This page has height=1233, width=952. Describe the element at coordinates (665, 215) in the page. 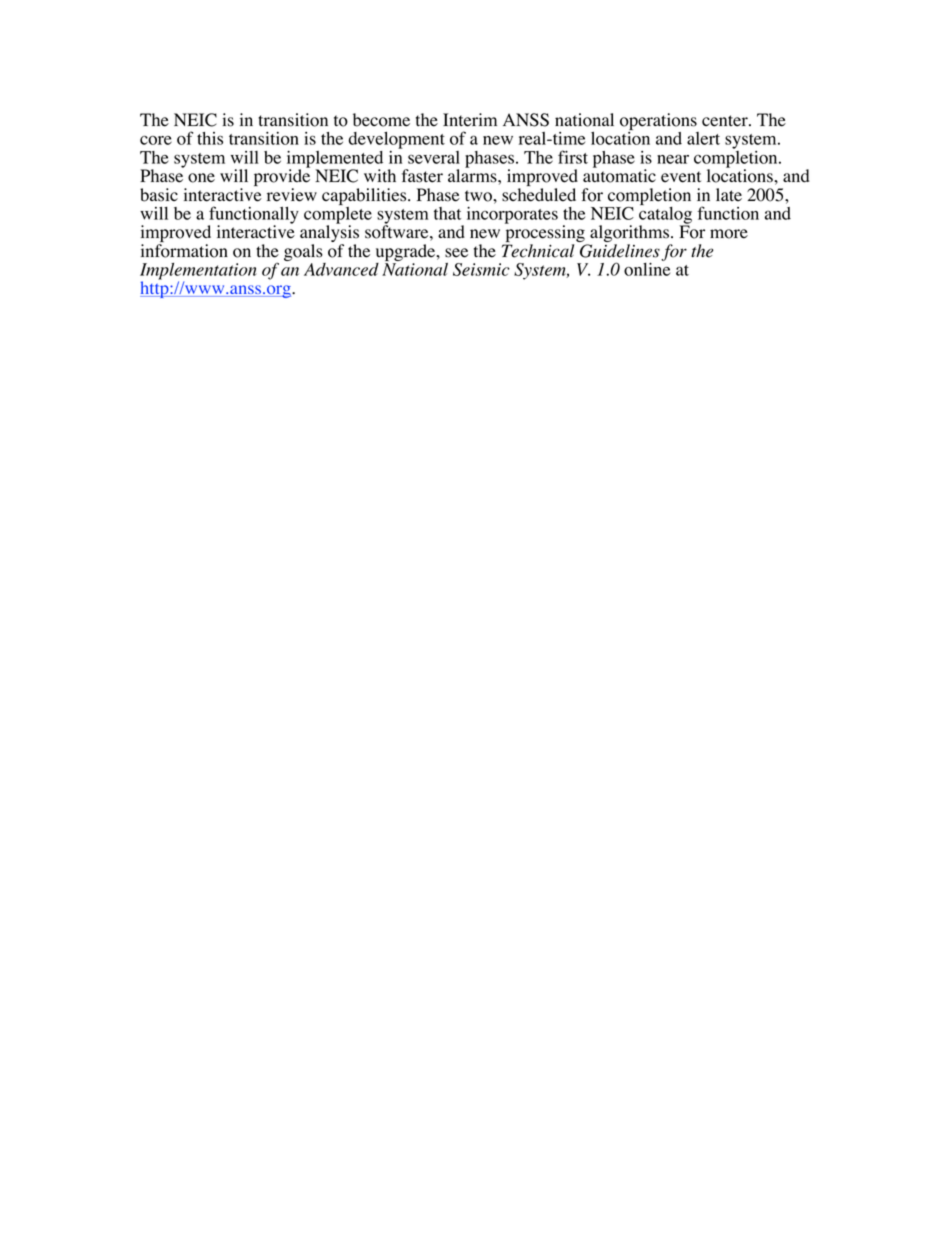

I see `catalog` at that location.
